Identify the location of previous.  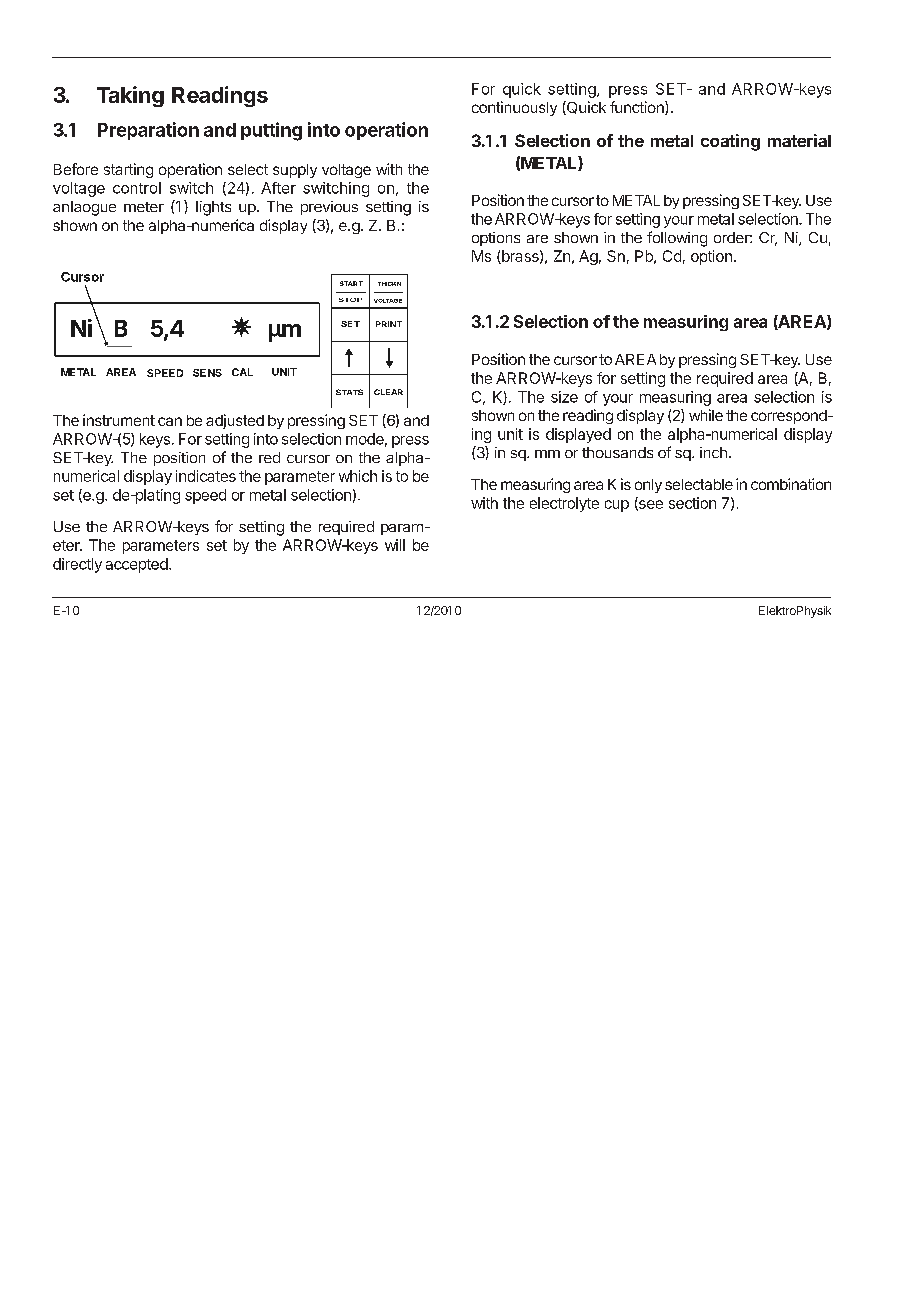
(329, 208).
